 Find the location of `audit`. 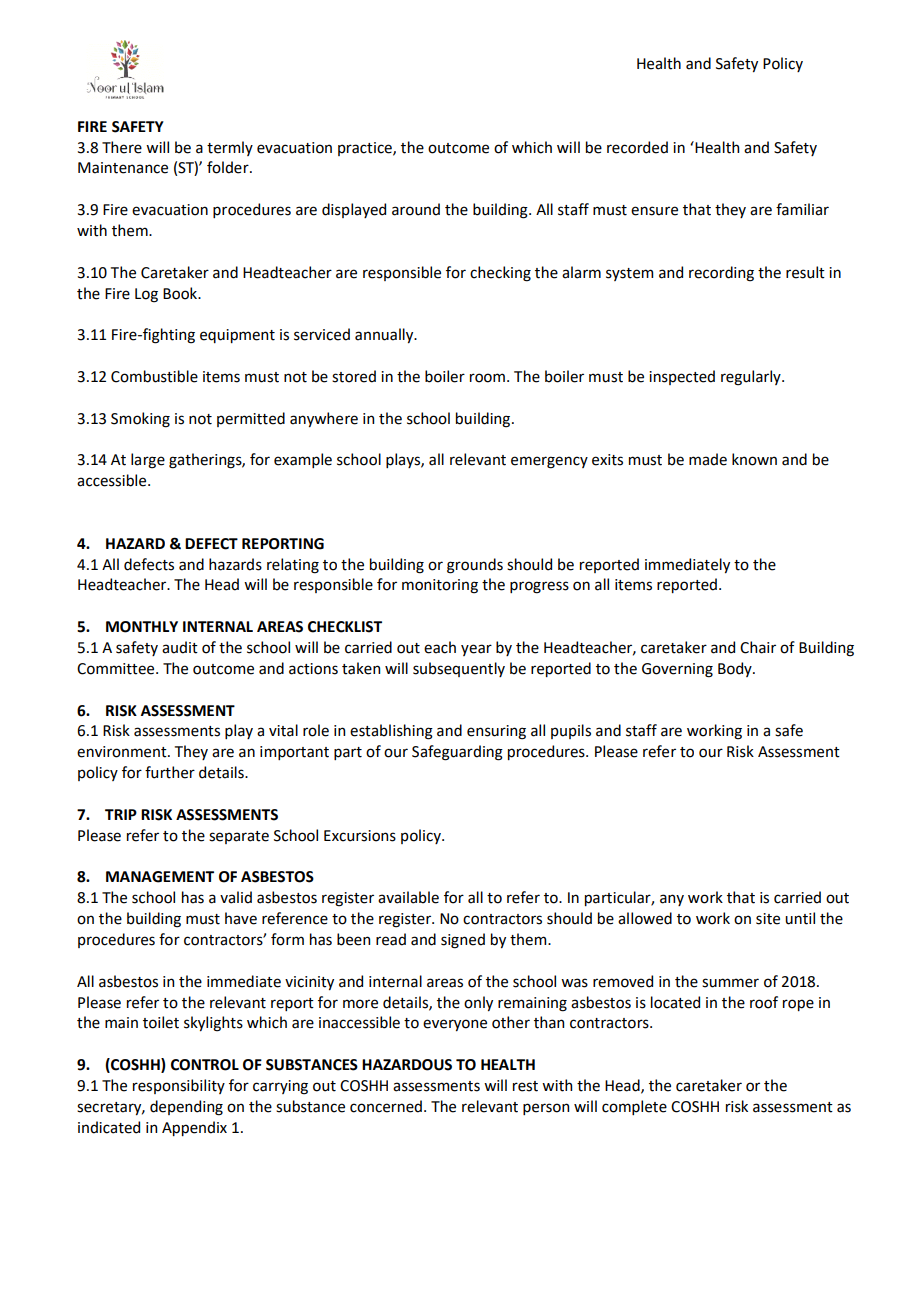

audit is located at coordinates (180, 647).
